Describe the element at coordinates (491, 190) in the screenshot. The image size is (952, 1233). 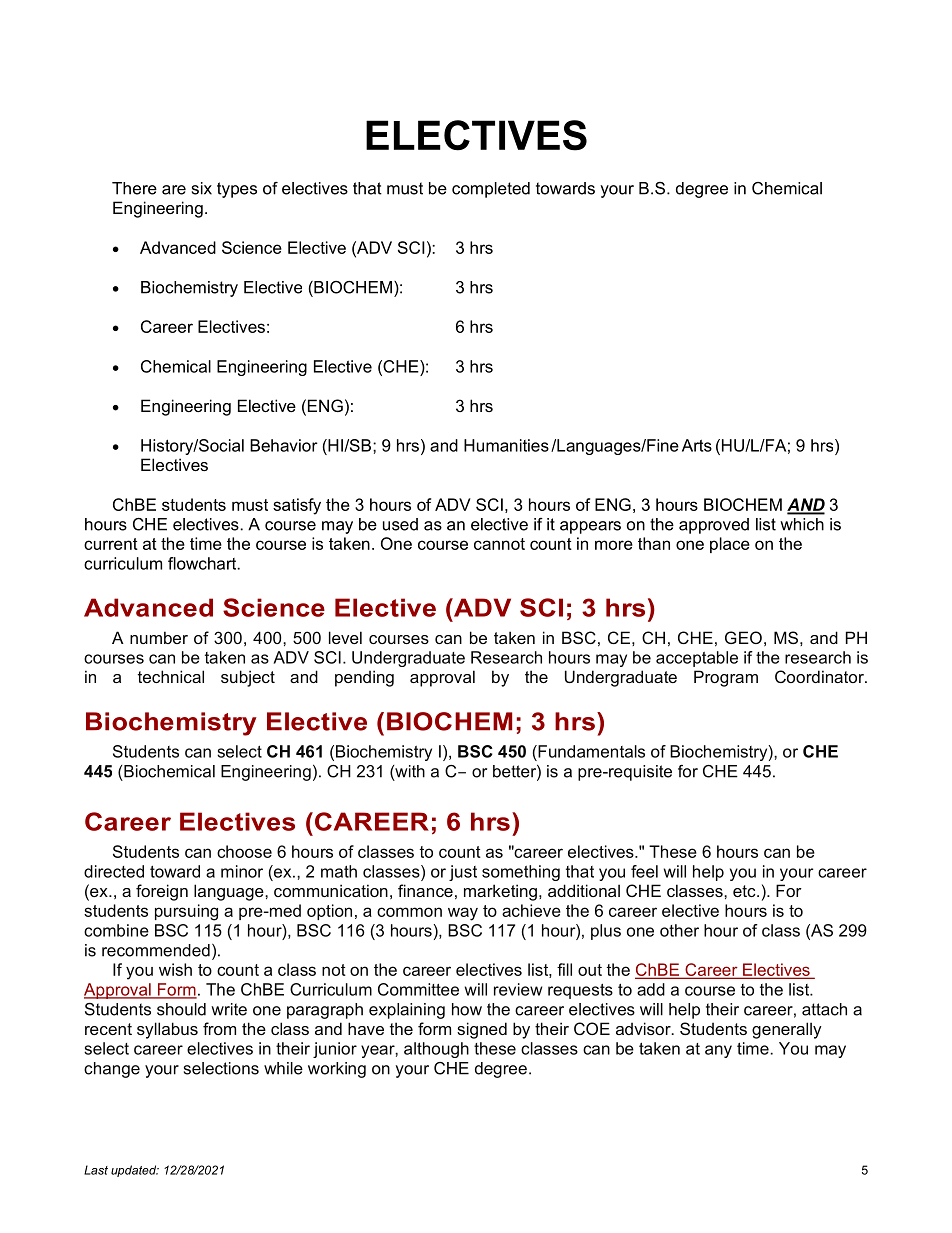
I see `completed` at that location.
